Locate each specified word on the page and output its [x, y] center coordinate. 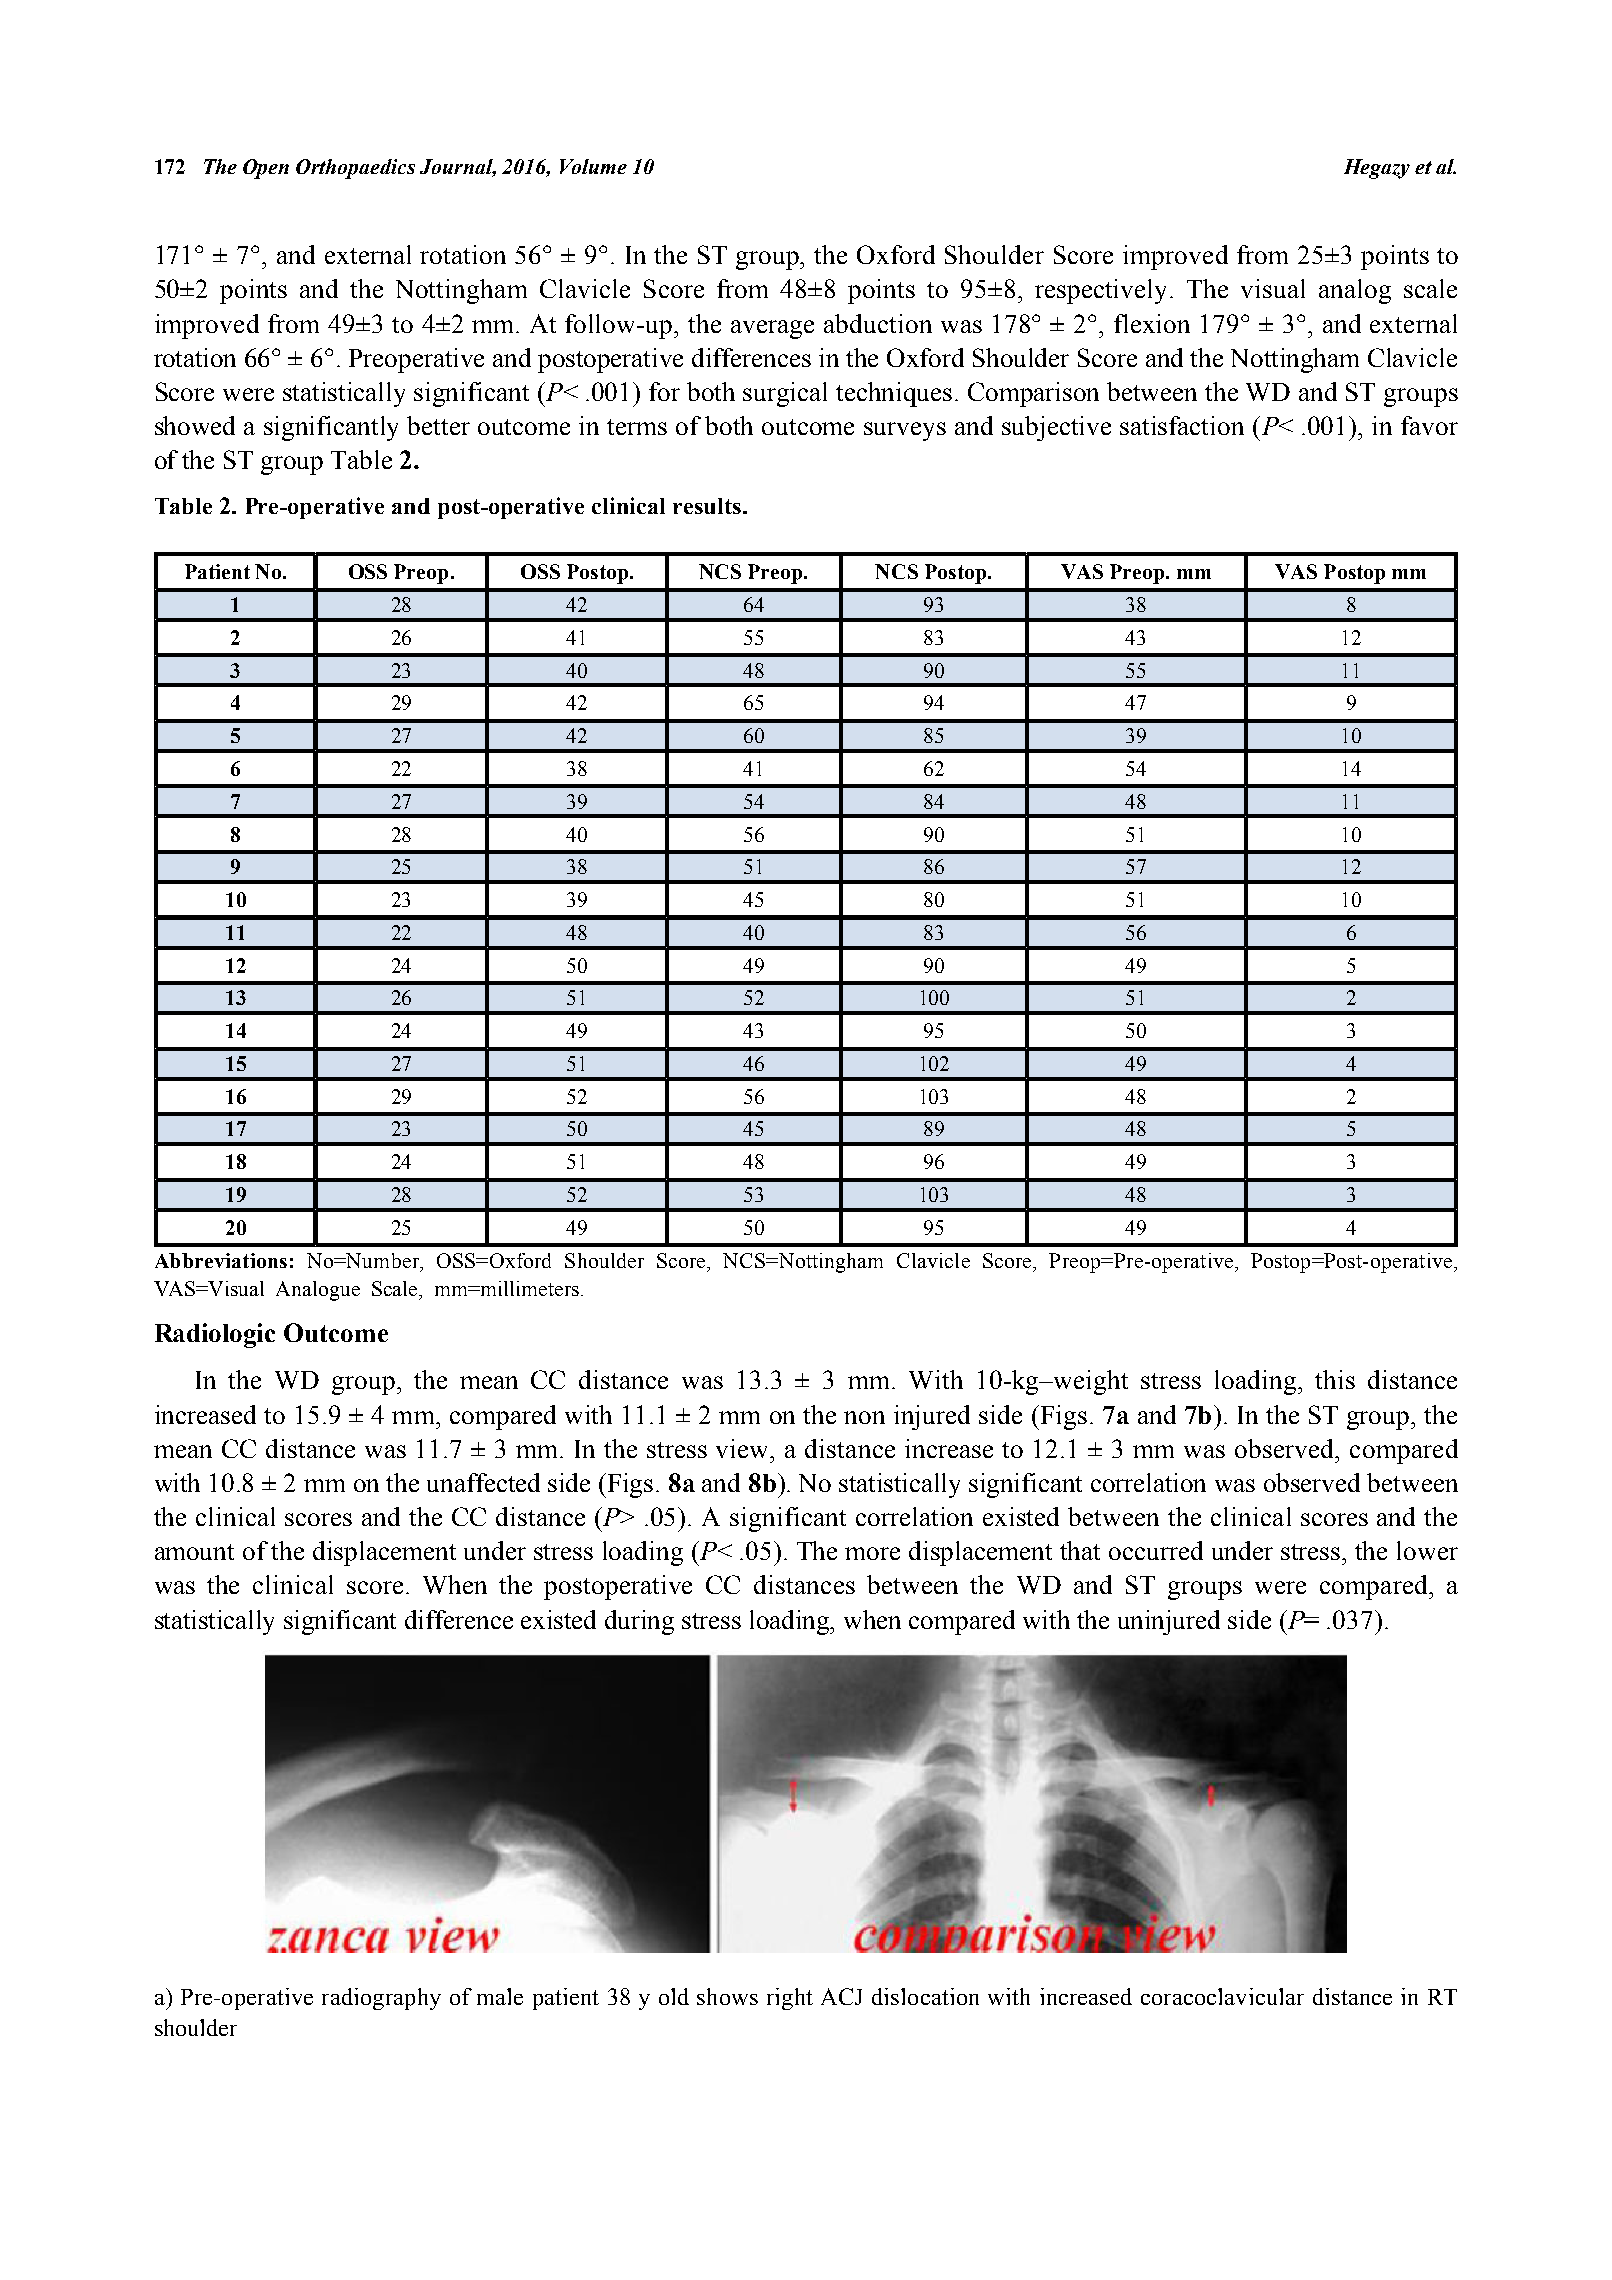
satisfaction [1182, 425]
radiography [381, 1999]
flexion [1152, 323]
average [772, 329]
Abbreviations [221, 1260]
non [864, 1417]
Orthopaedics [355, 169]
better [438, 425]
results [707, 506]
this [1335, 1379]
